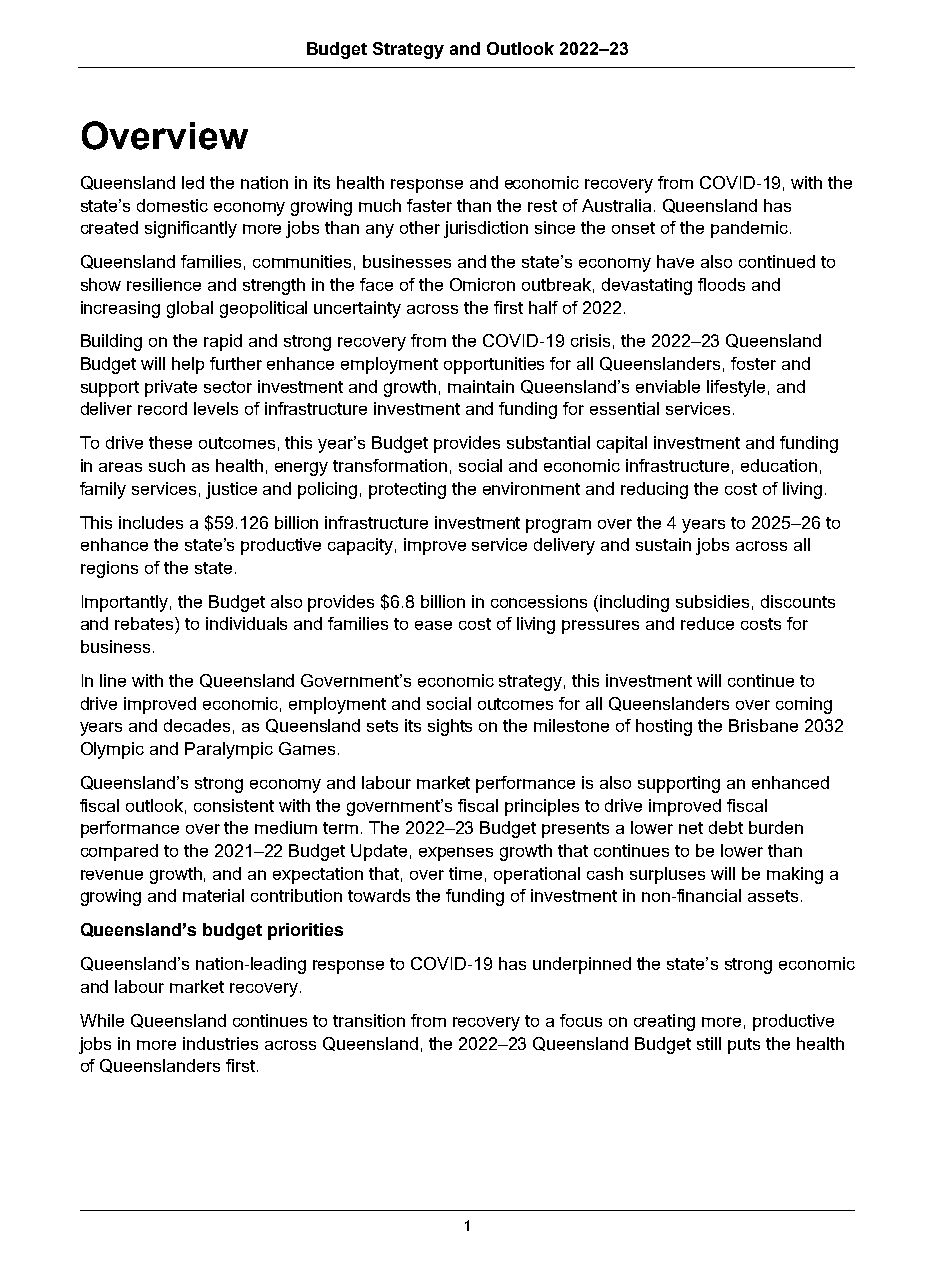 This screenshot has width=935, height=1288. Describe the element at coordinates (145, 623) in the screenshot. I see `rebates` at that location.
